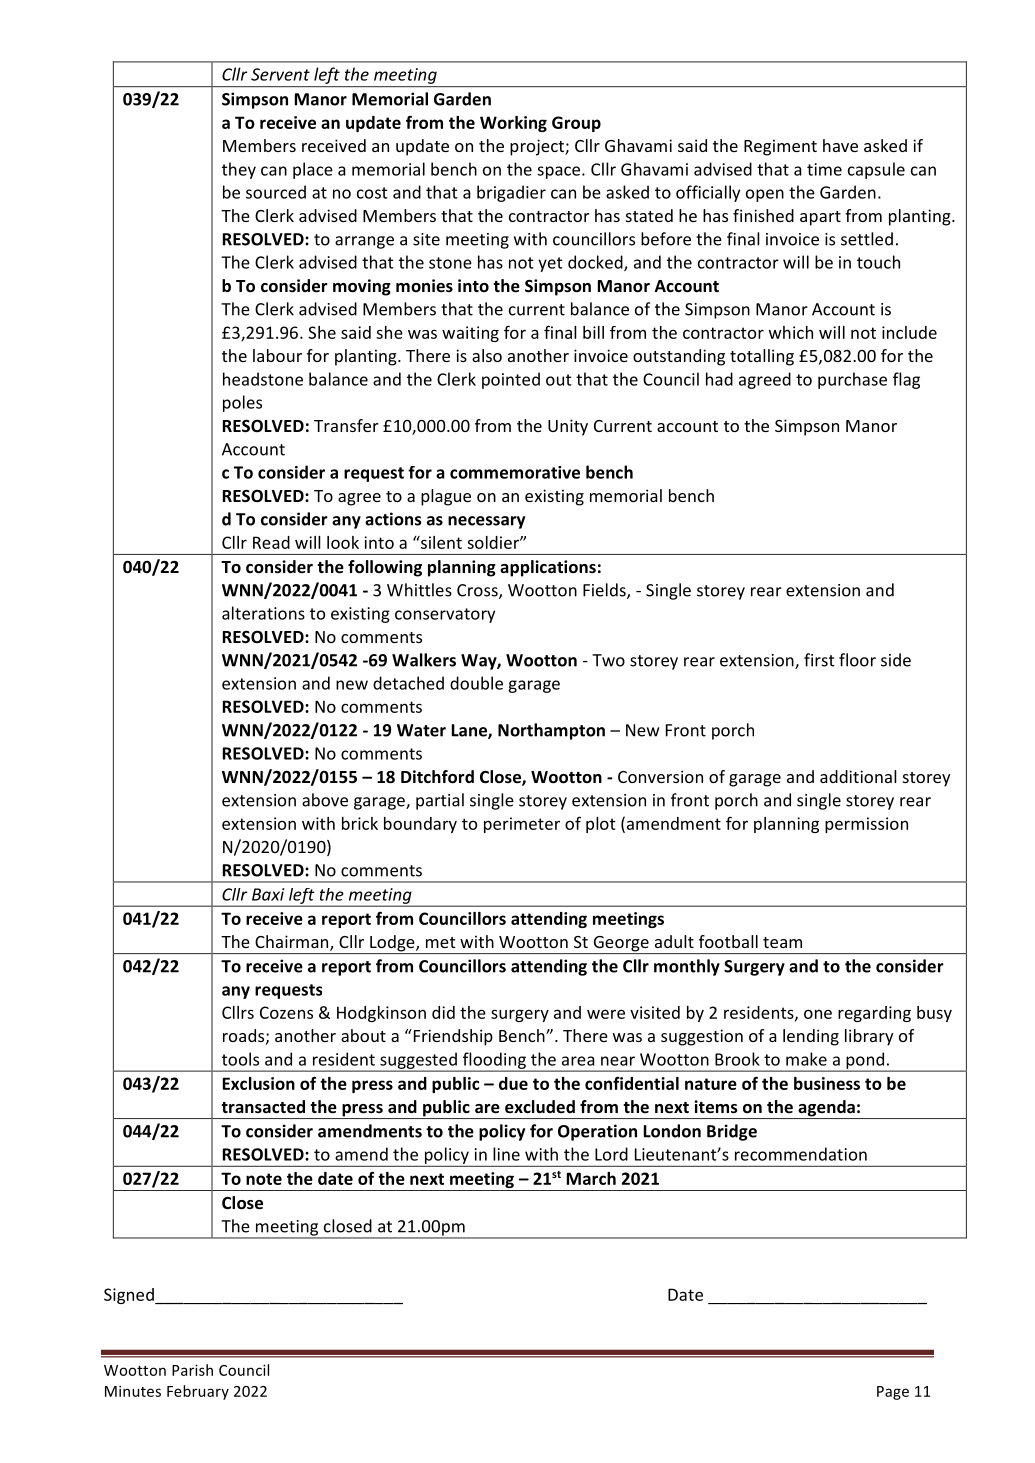 The height and width of the screenshot is (1463, 1035). What do you see at coordinates (551, 731) in the screenshot?
I see `Northampton` at bounding box center [551, 731].
